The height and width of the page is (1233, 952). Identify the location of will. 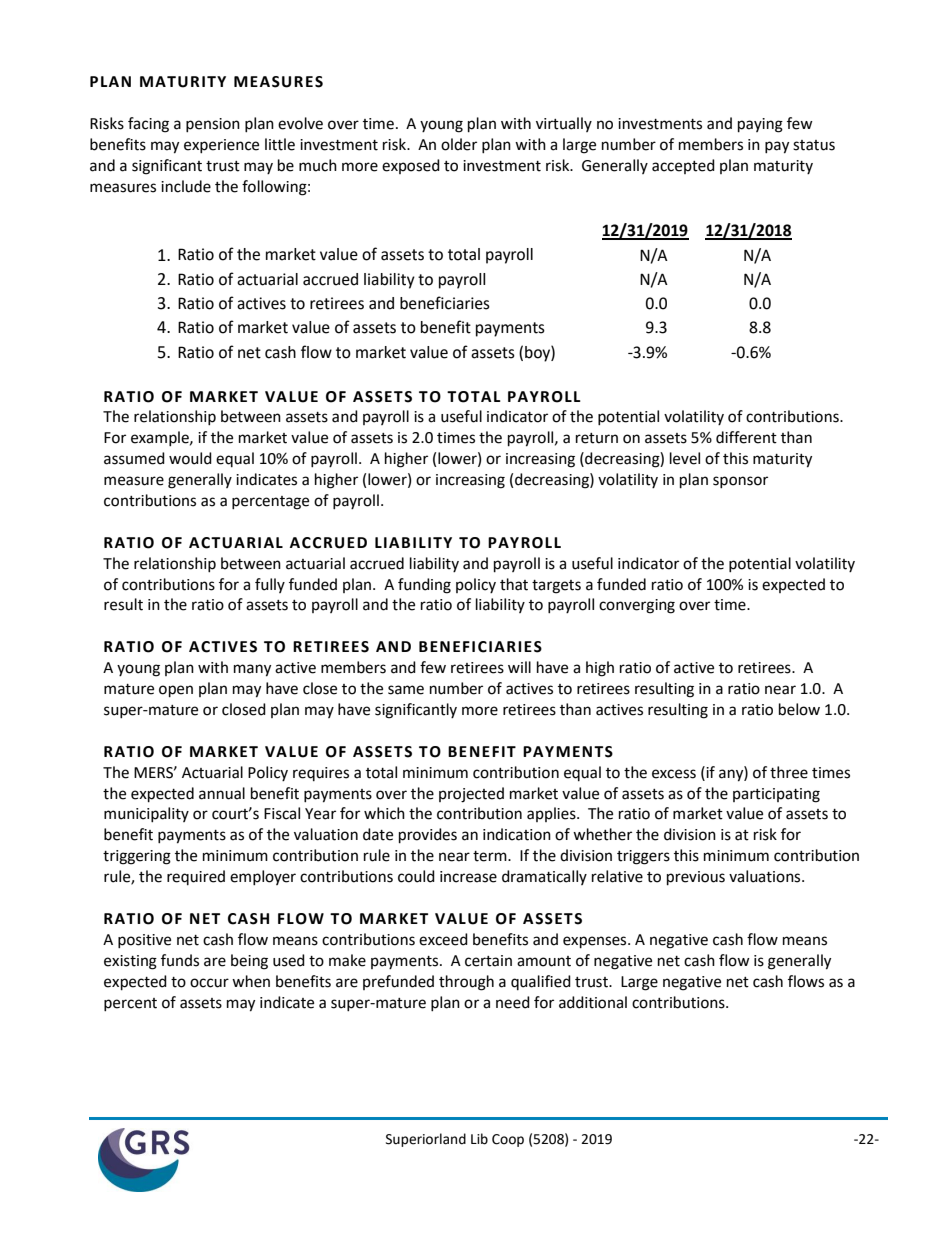
(519, 667).
